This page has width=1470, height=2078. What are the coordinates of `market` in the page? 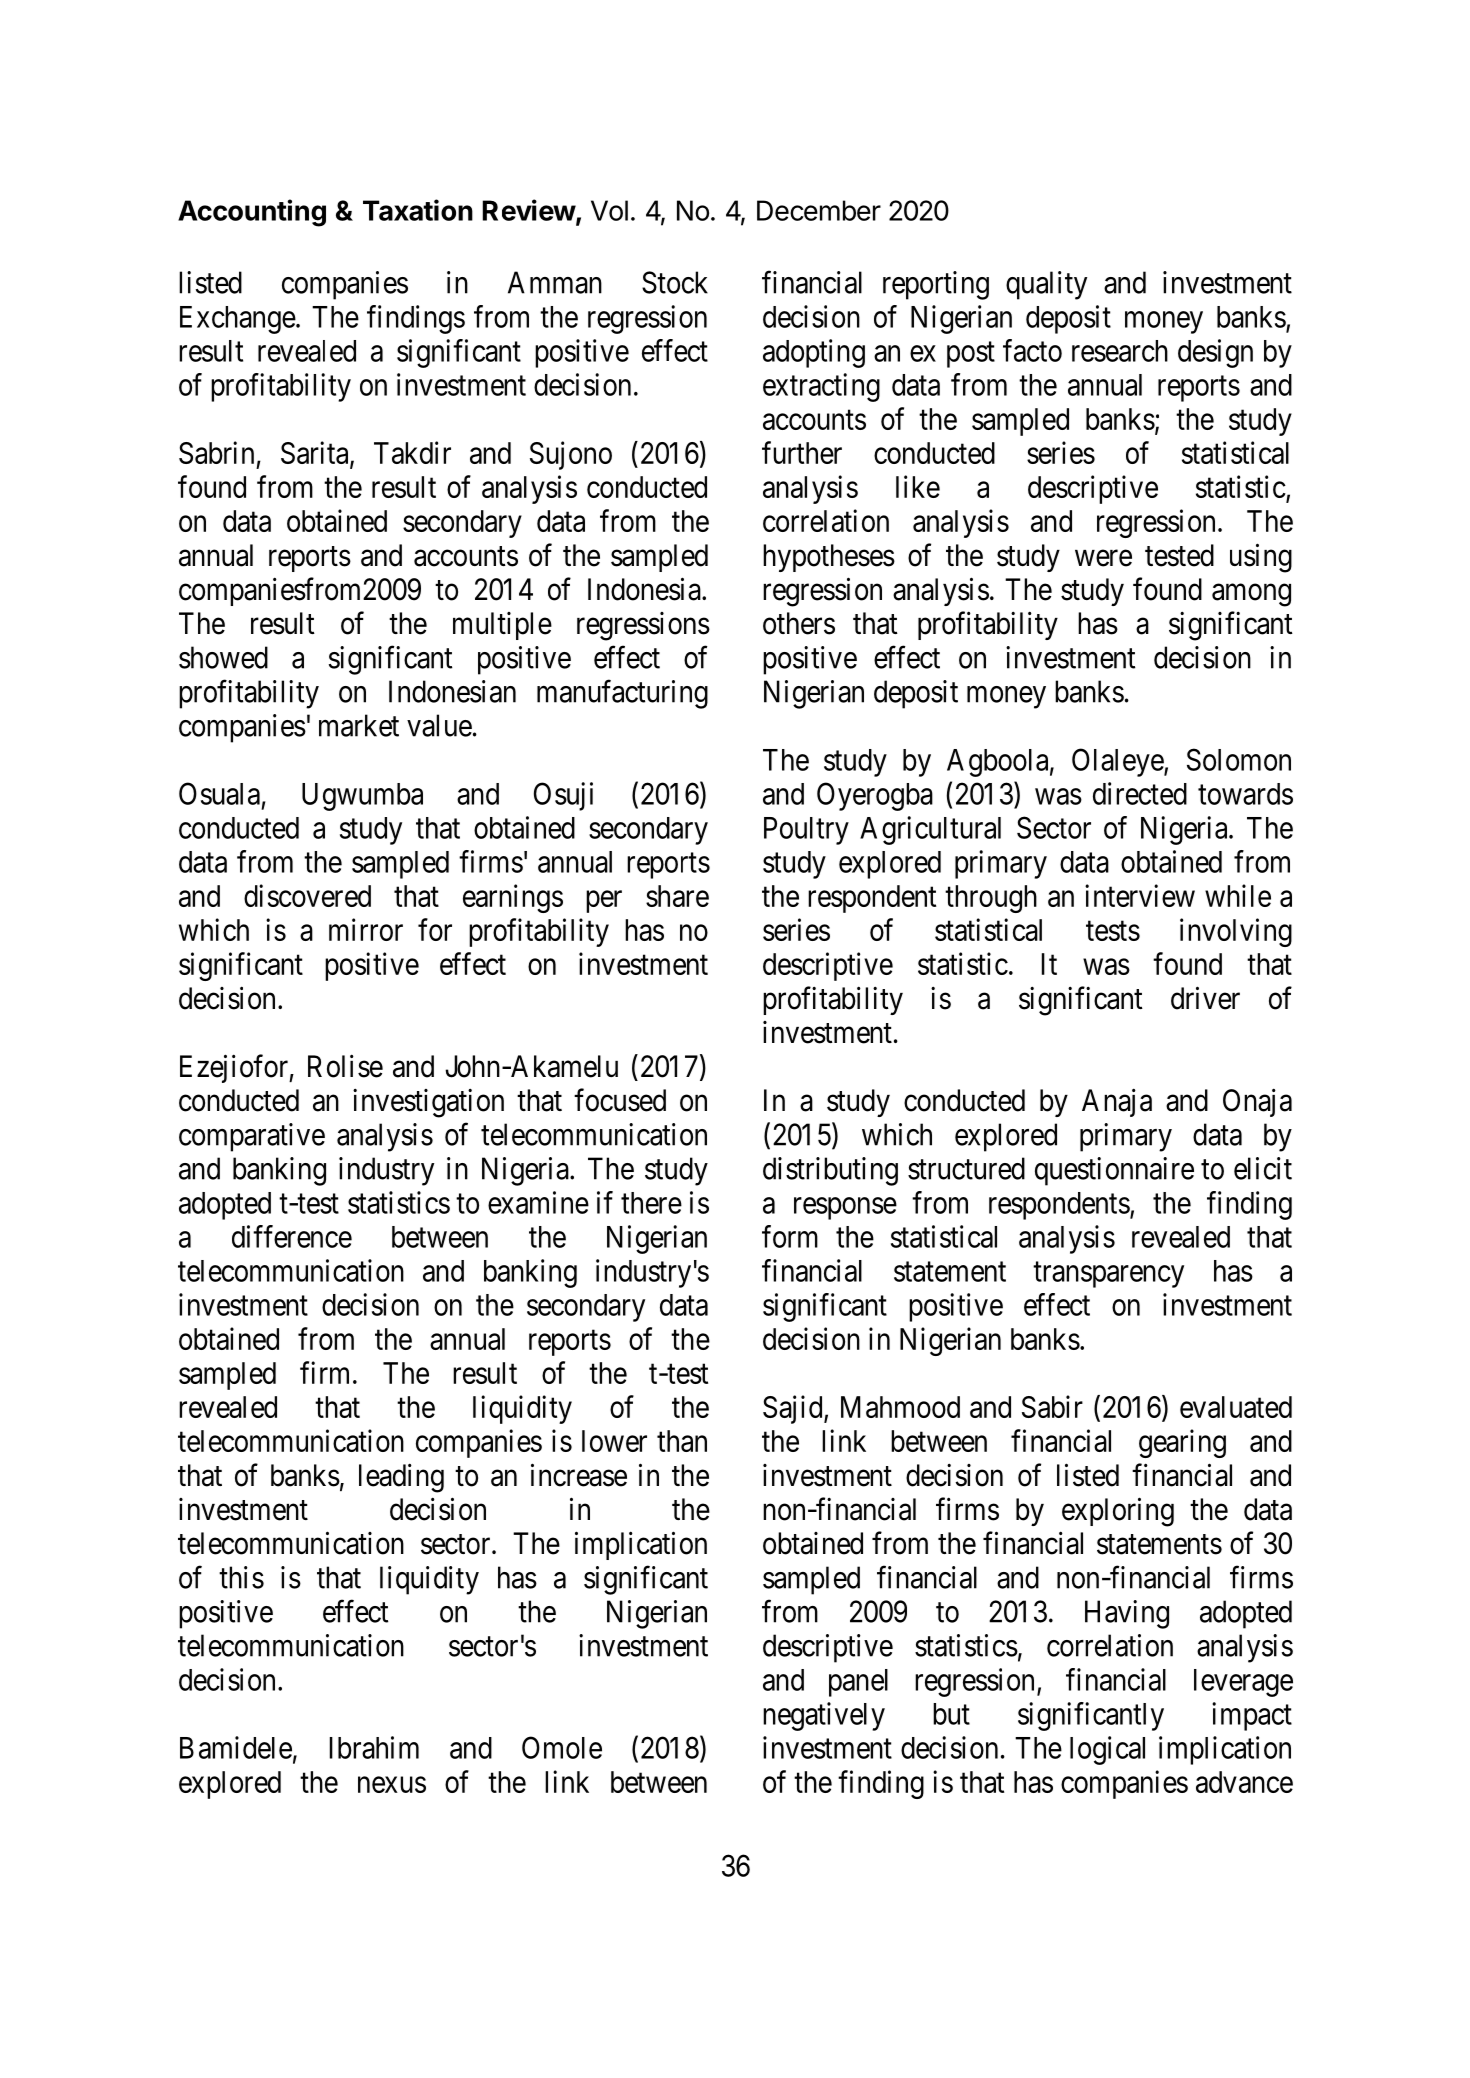 It's located at (359, 725).
